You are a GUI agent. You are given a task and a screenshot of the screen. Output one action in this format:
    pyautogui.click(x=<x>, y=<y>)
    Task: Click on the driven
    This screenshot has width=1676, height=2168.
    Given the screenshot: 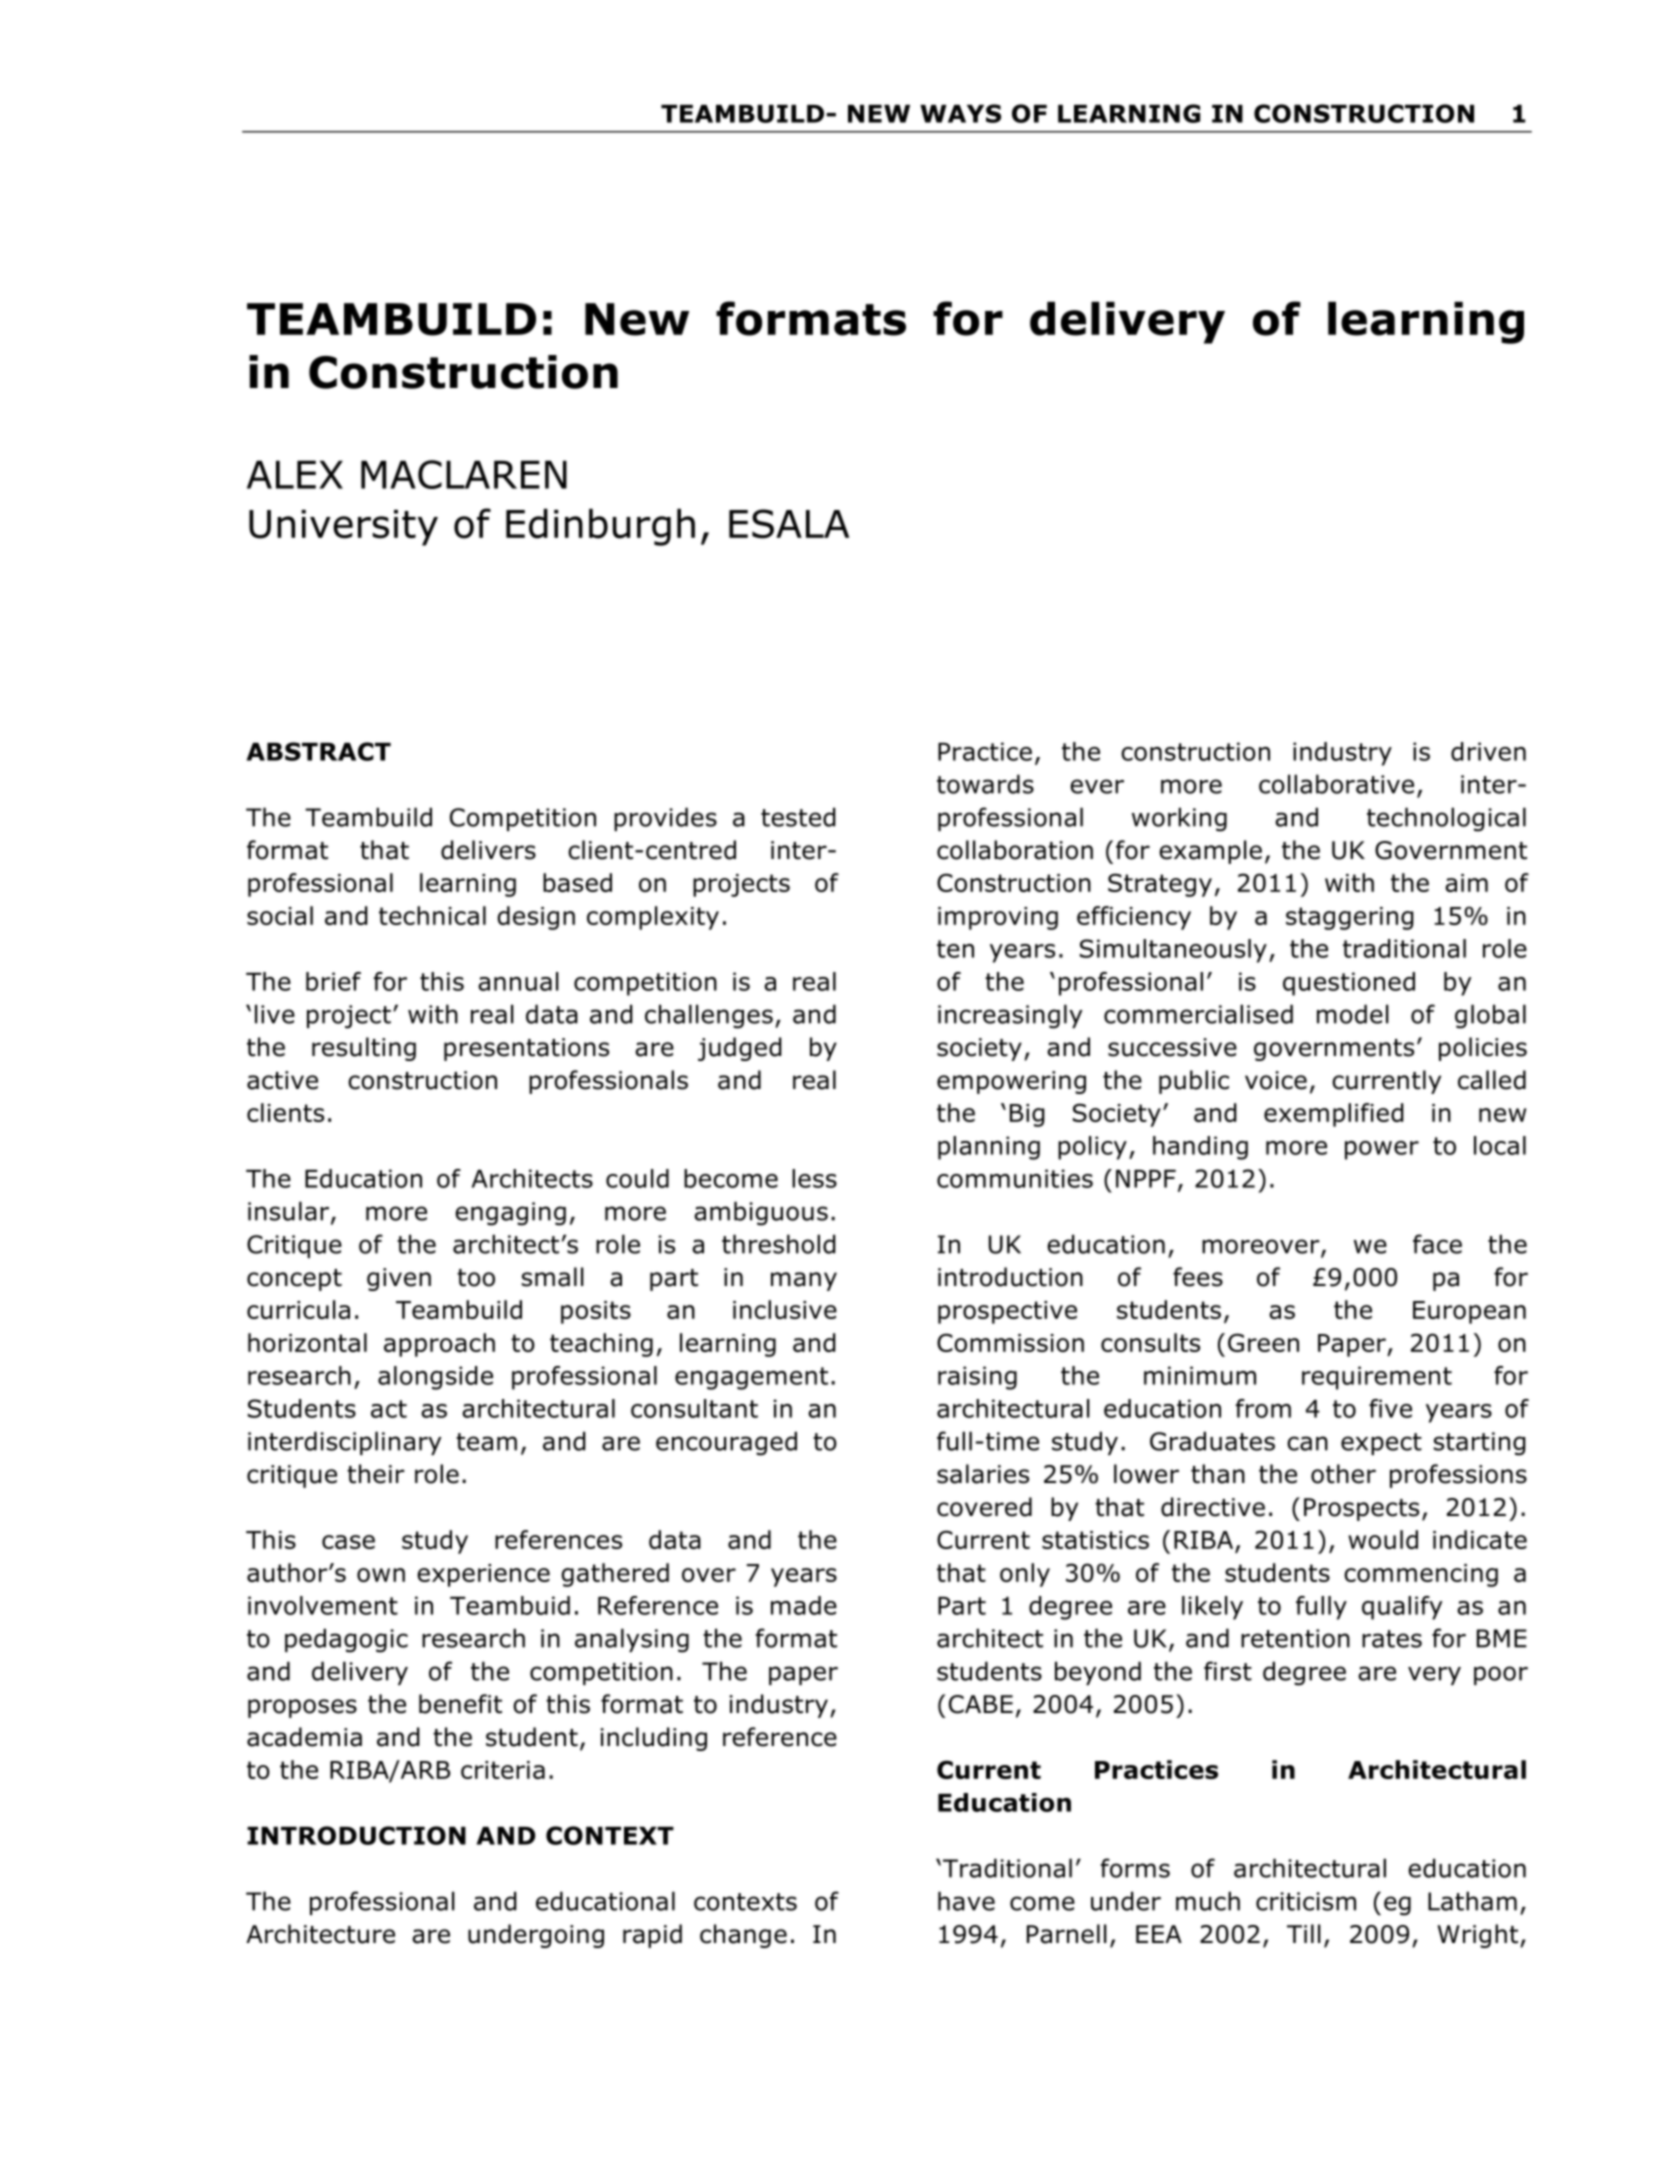 What is the action you would take?
    pyautogui.click(x=1488, y=751)
